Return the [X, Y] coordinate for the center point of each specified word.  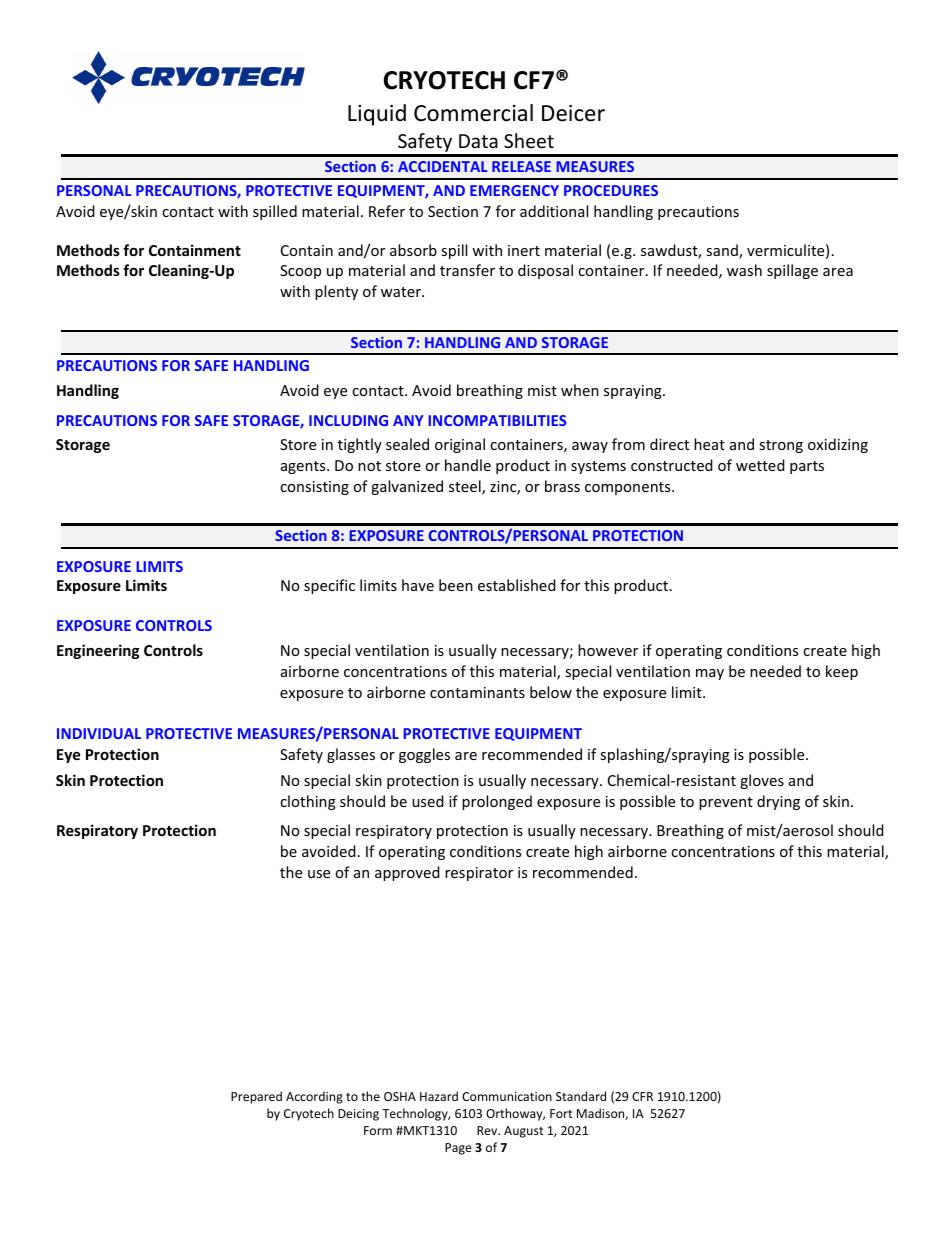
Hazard [439, 1096]
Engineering [98, 651]
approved [407, 873]
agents [304, 467]
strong [781, 446]
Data [478, 141]
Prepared [256, 1097]
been [456, 585]
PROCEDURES [611, 190]
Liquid [377, 115]
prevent [726, 803]
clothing [308, 802]
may [710, 674]
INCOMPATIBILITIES [497, 420]
